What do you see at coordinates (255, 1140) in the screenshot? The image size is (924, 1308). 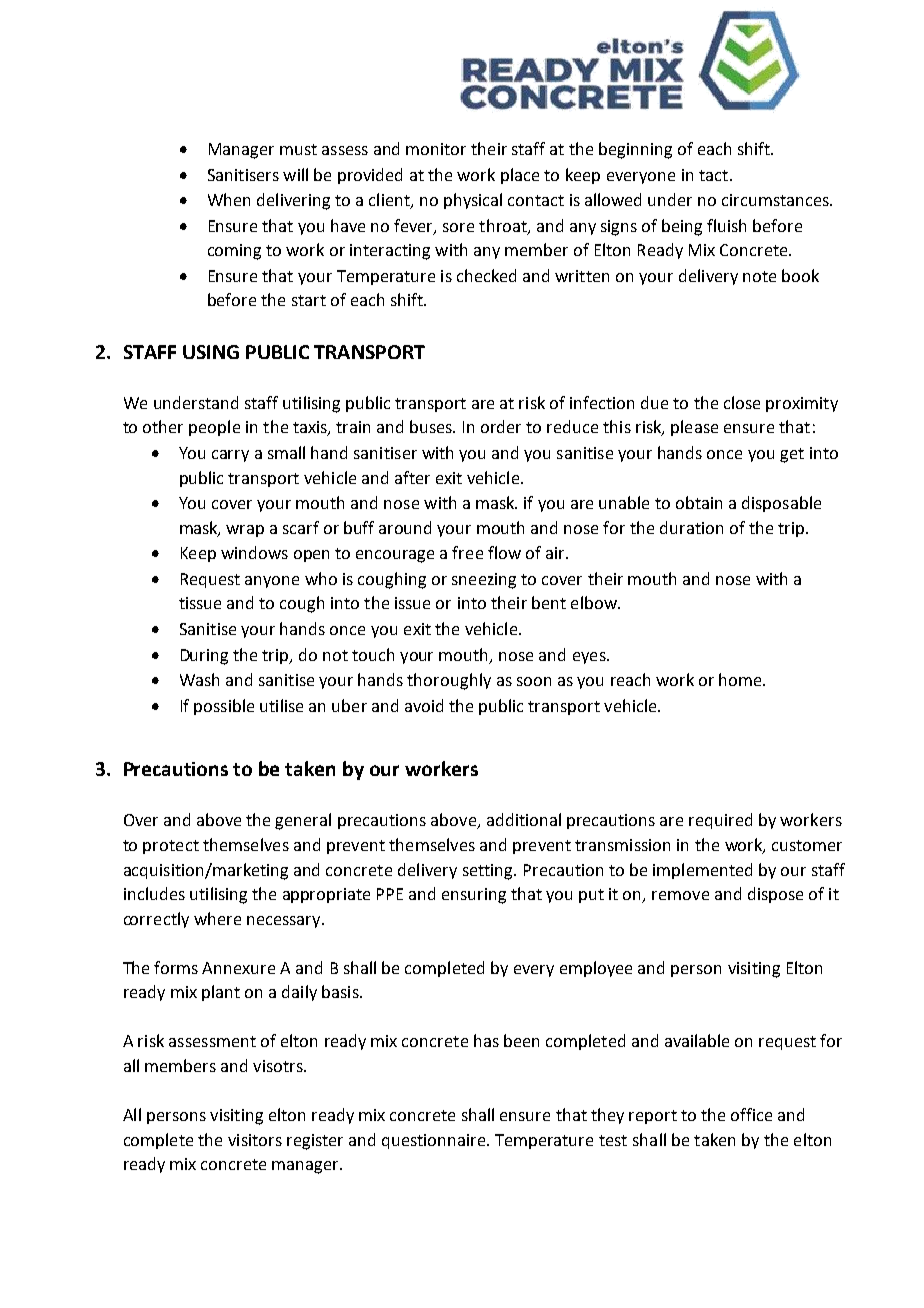 I see `visitors` at bounding box center [255, 1140].
